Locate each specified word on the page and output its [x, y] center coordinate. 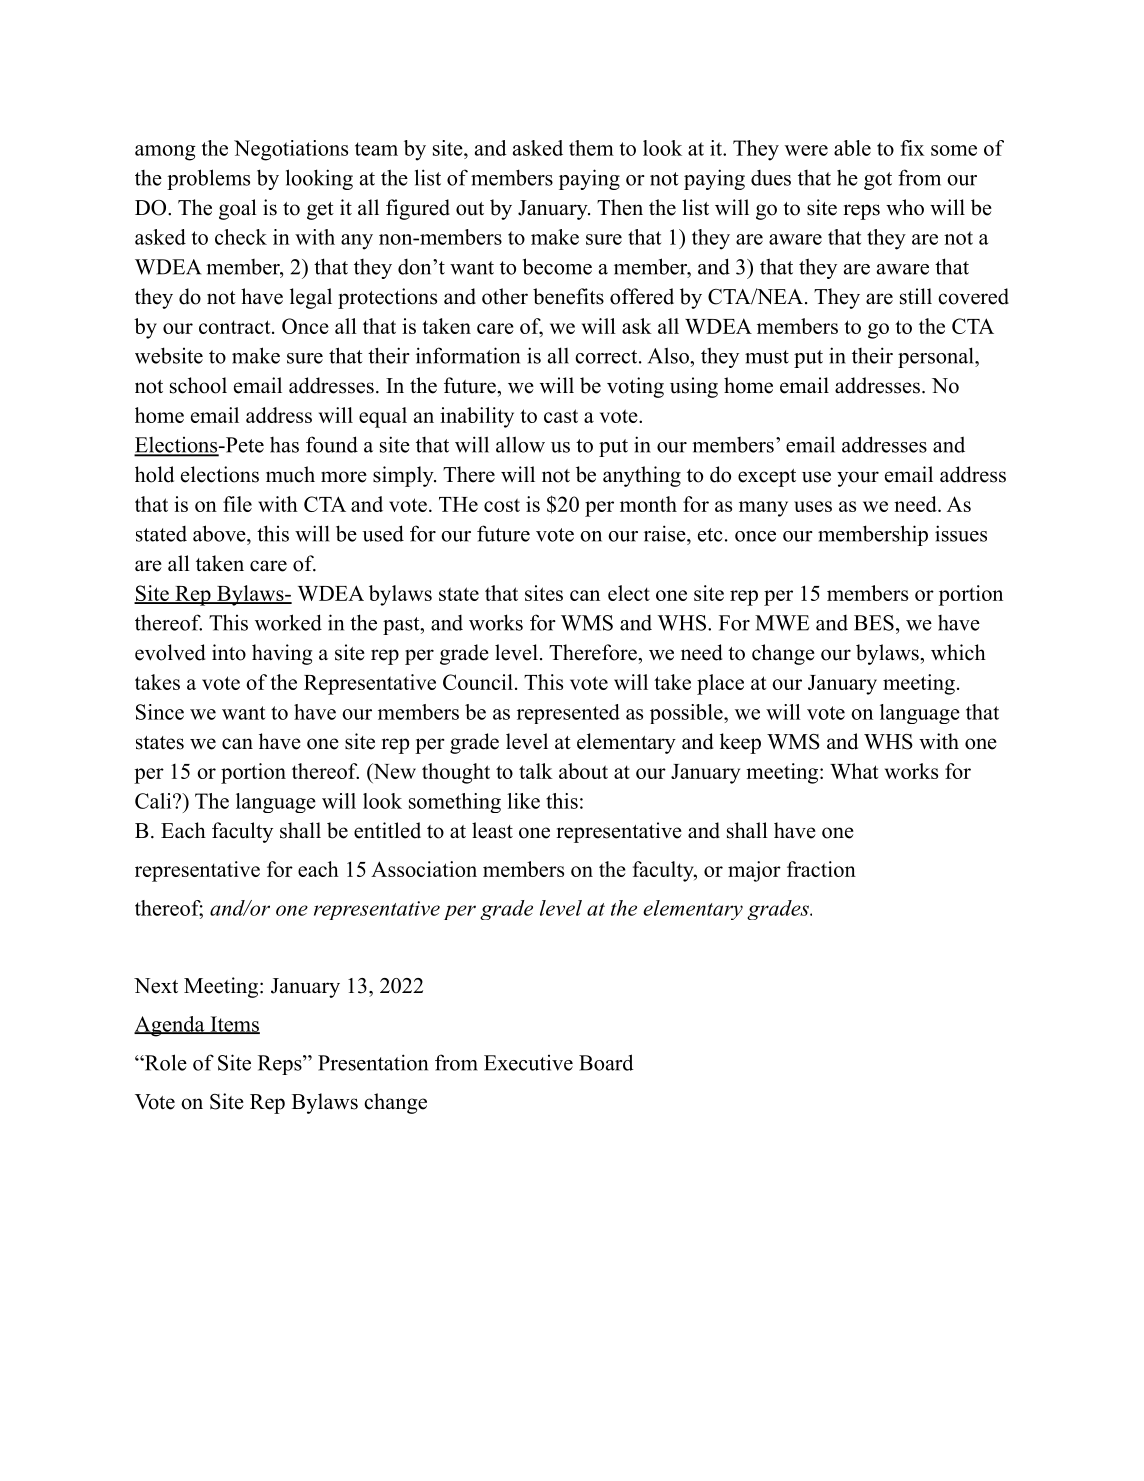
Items [234, 1025]
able [852, 148]
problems [208, 179]
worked [288, 622]
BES [874, 623]
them [591, 148]
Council [478, 682]
